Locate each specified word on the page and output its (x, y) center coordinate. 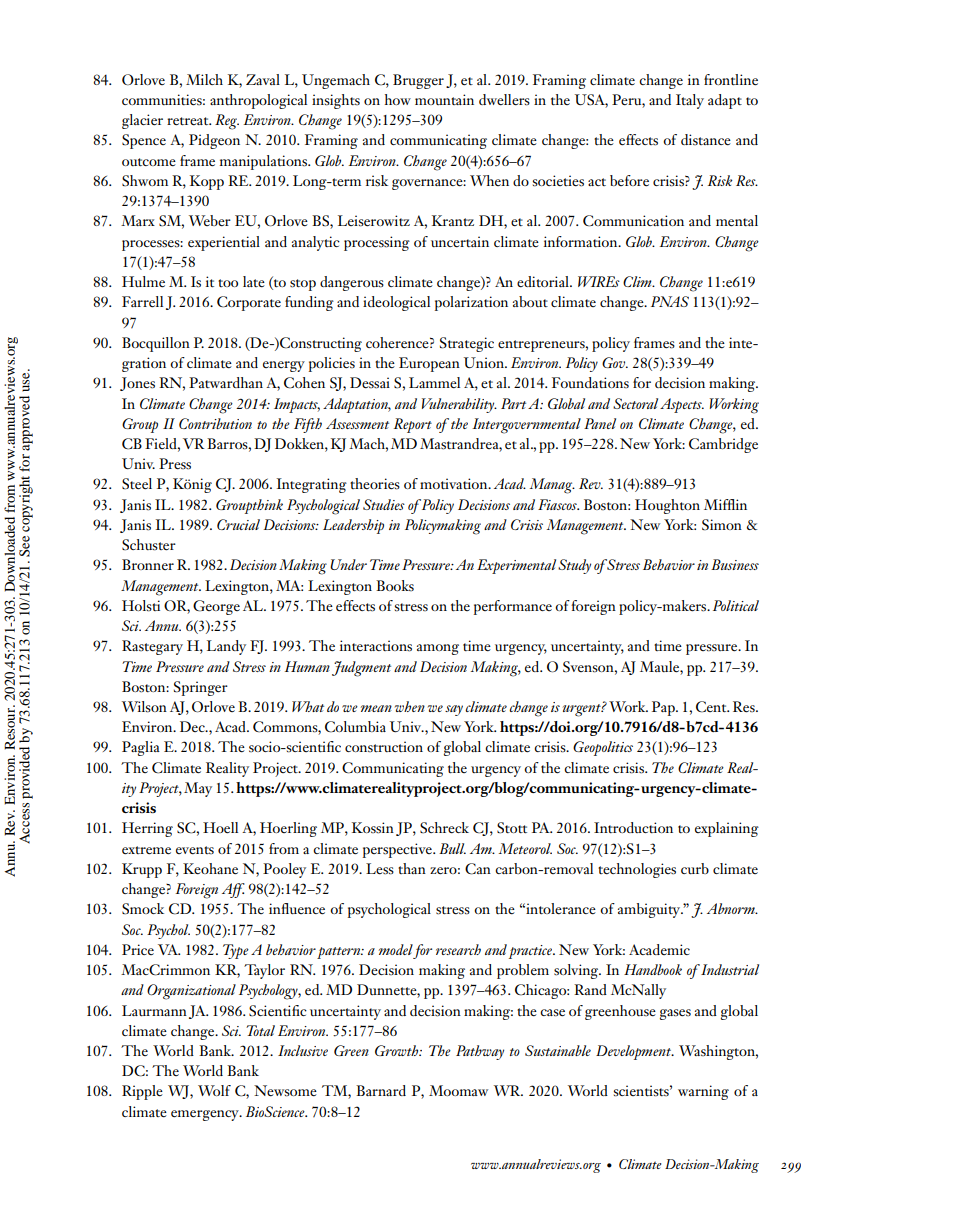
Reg (227, 122)
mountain (444, 99)
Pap (664, 708)
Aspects (682, 405)
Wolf (214, 1090)
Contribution (215, 423)
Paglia (141, 748)
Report (413, 425)
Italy (690, 101)
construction (384, 746)
